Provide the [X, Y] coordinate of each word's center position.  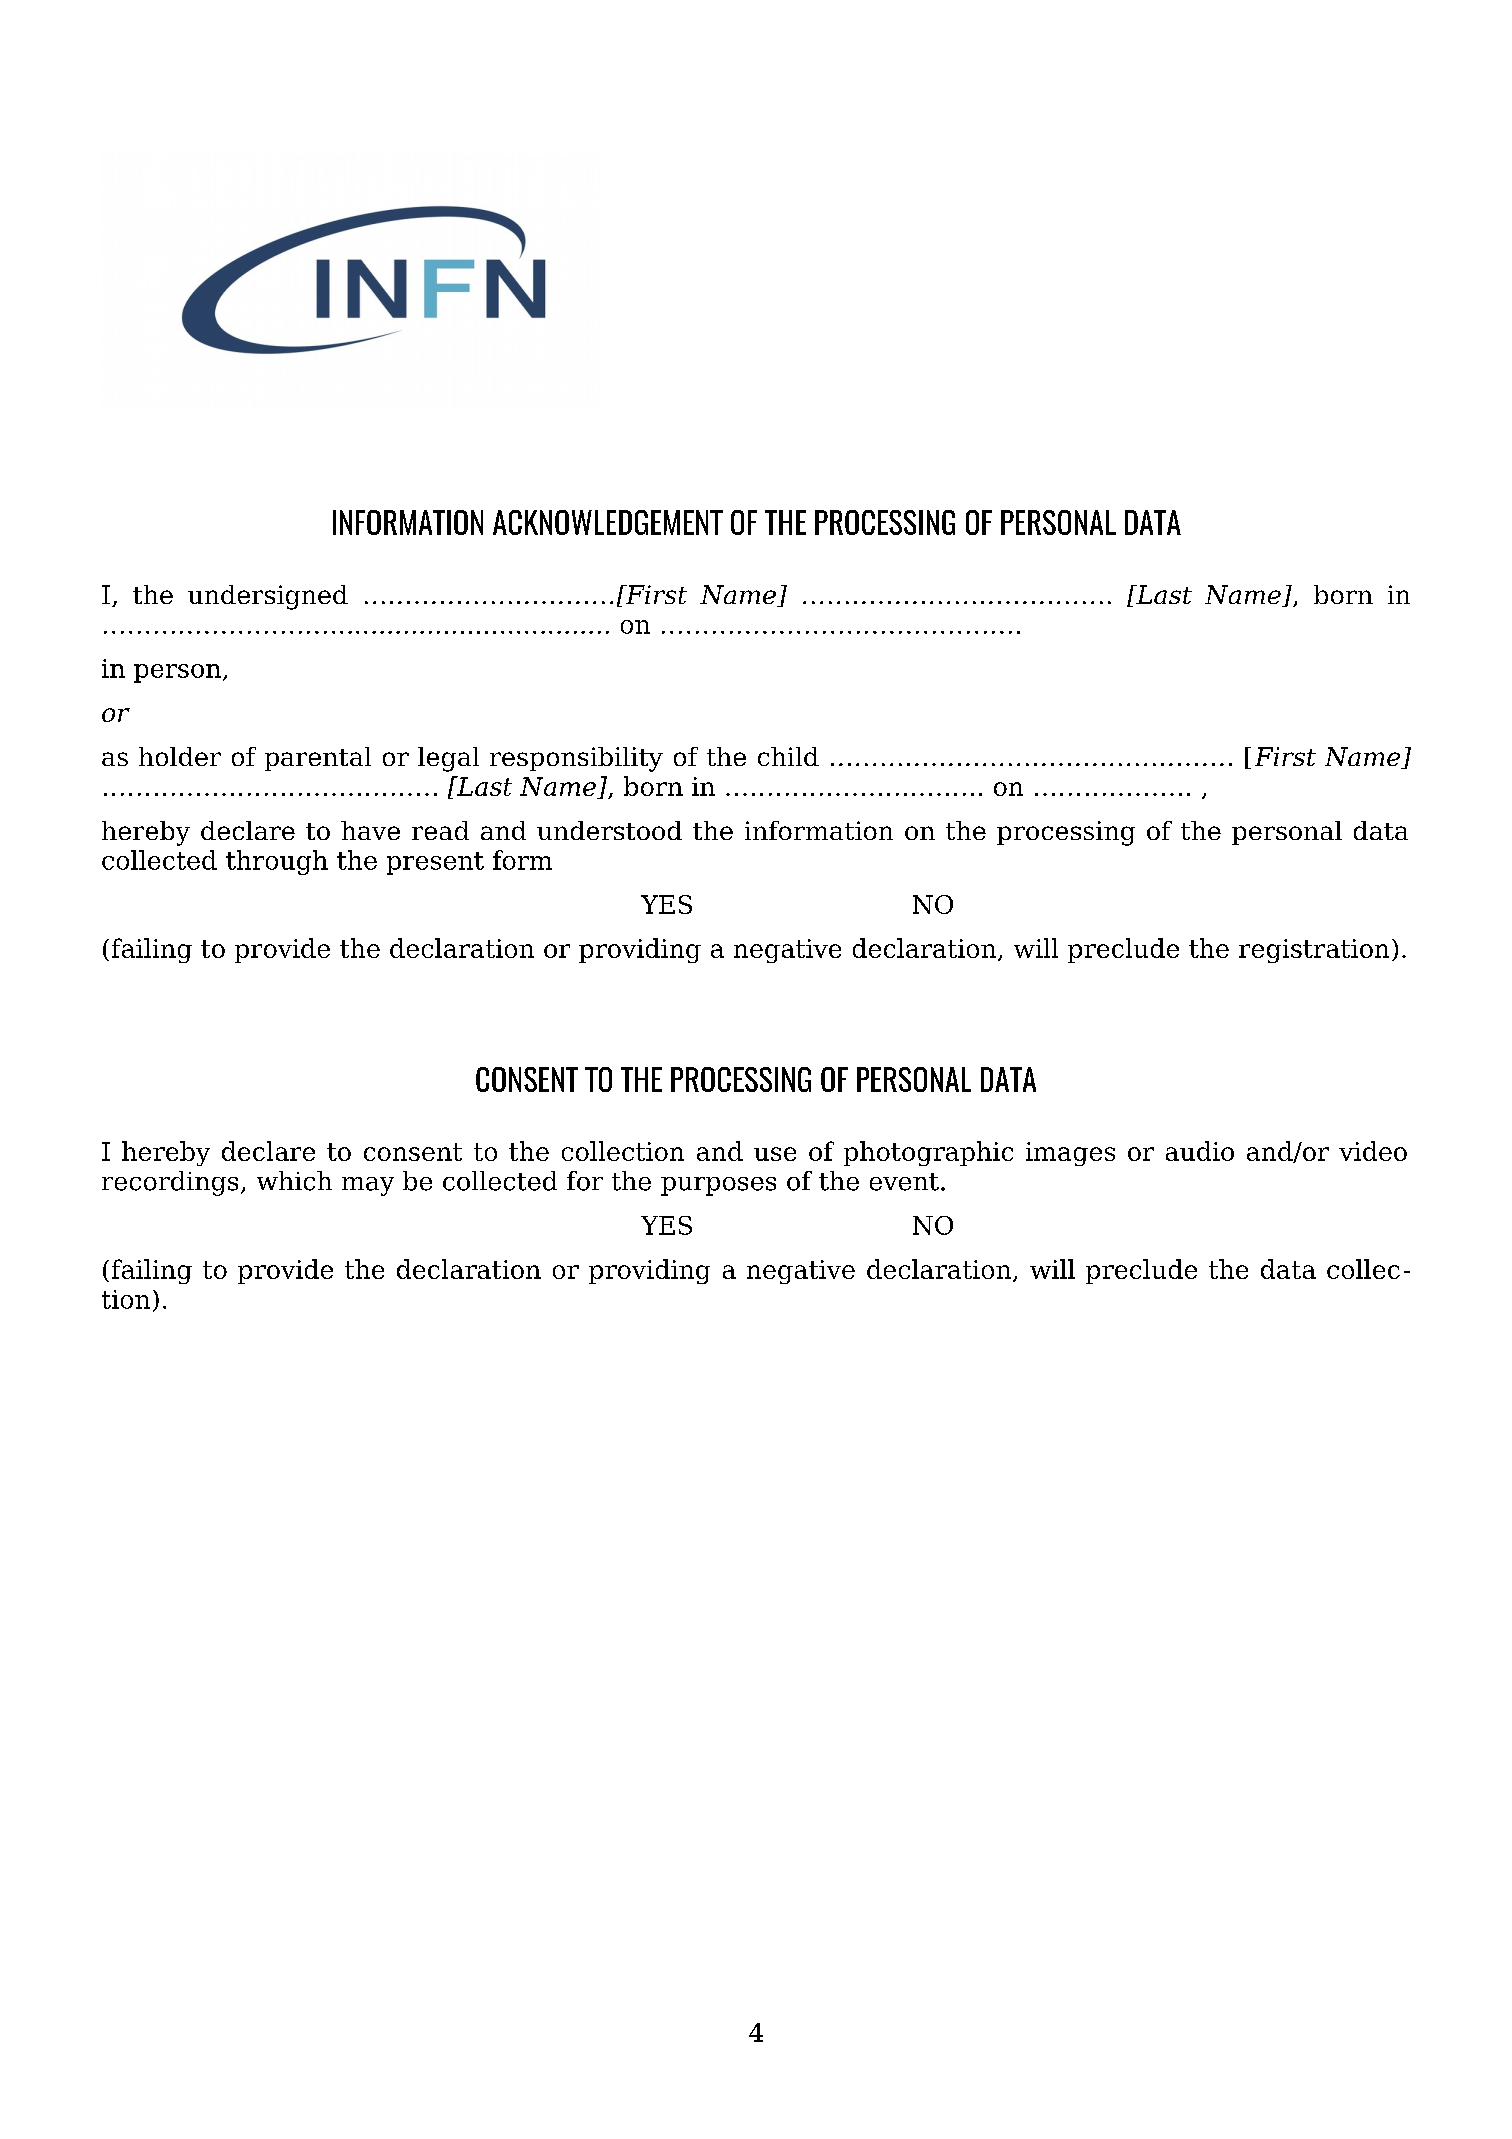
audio [1200, 1151]
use [775, 1154]
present [435, 863]
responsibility [576, 759]
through [277, 862]
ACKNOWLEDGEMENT [608, 522]
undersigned [268, 597]
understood [609, 830]
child [788, 756]
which [294, 1181]
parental [318, 759]
